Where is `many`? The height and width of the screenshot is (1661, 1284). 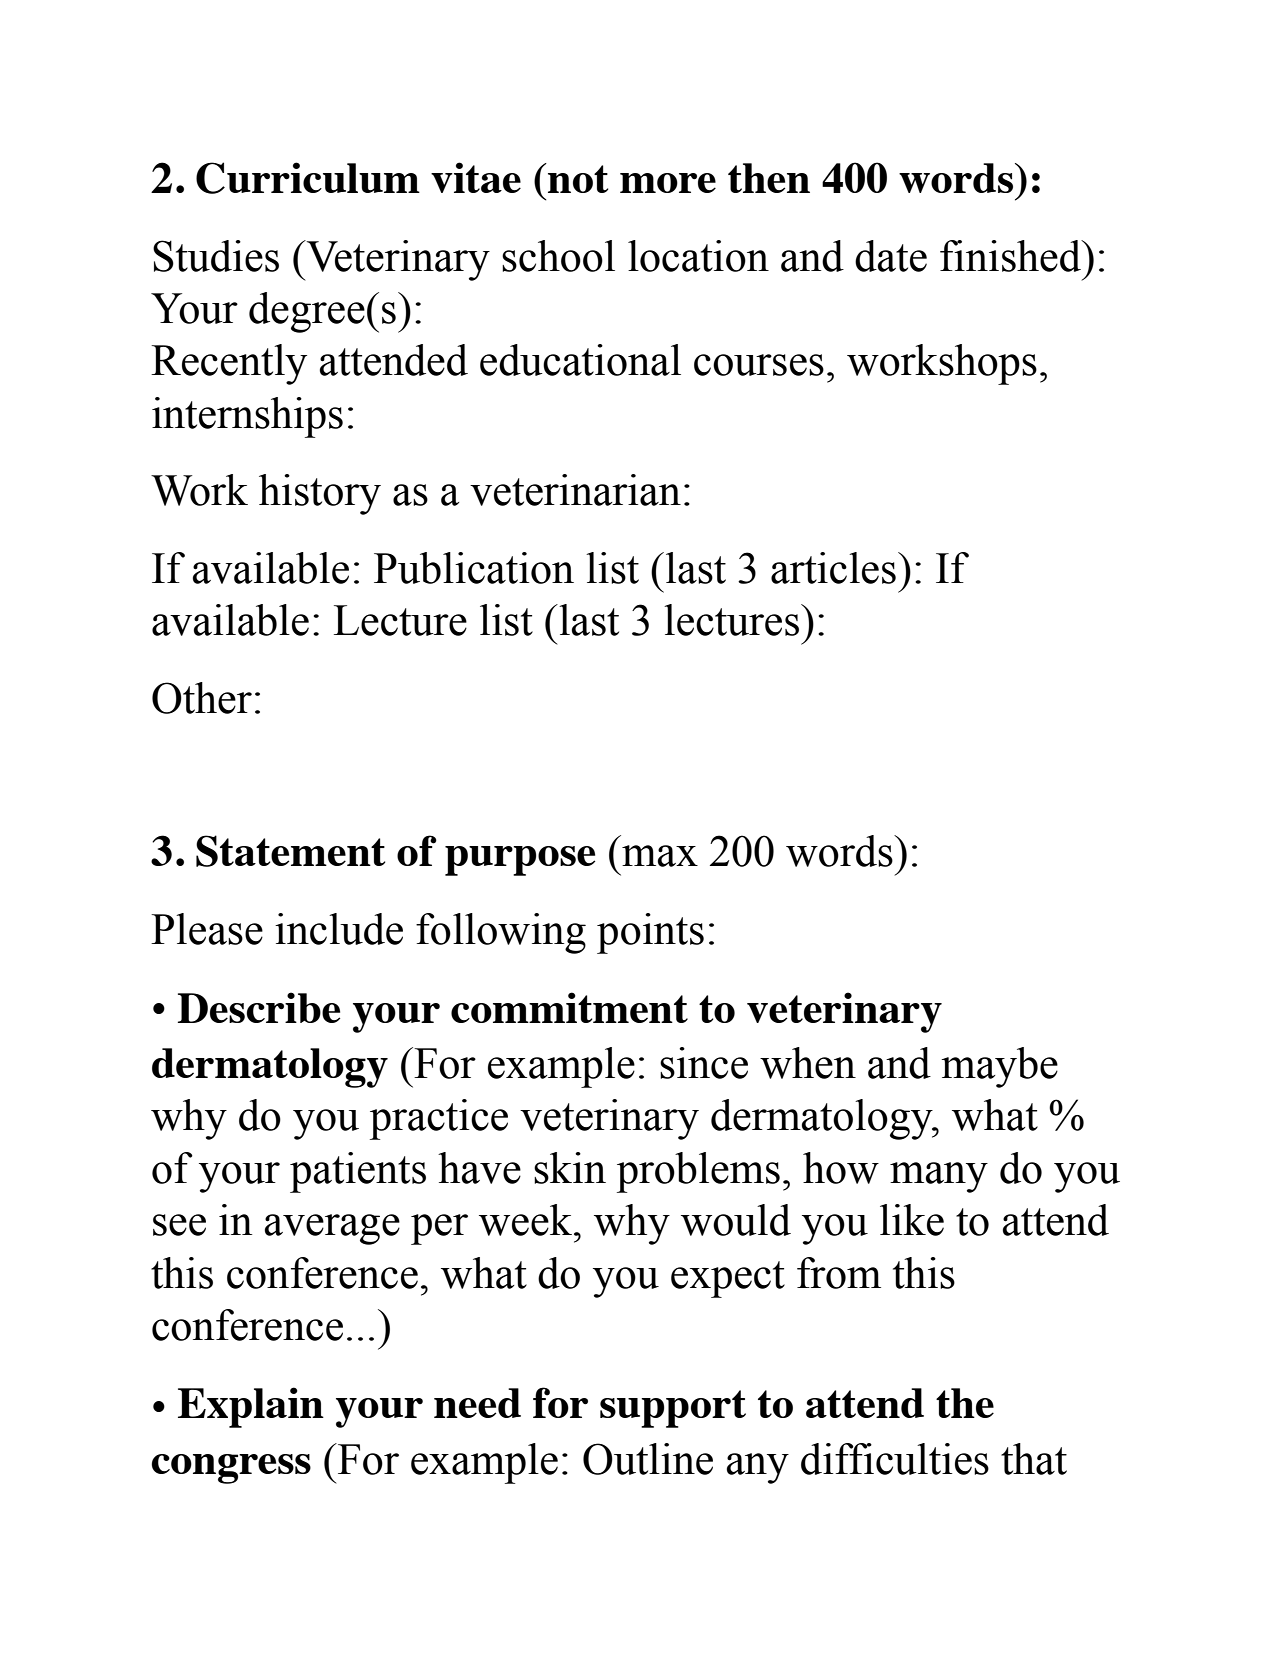
many is located at coordinates (939, 1177).
